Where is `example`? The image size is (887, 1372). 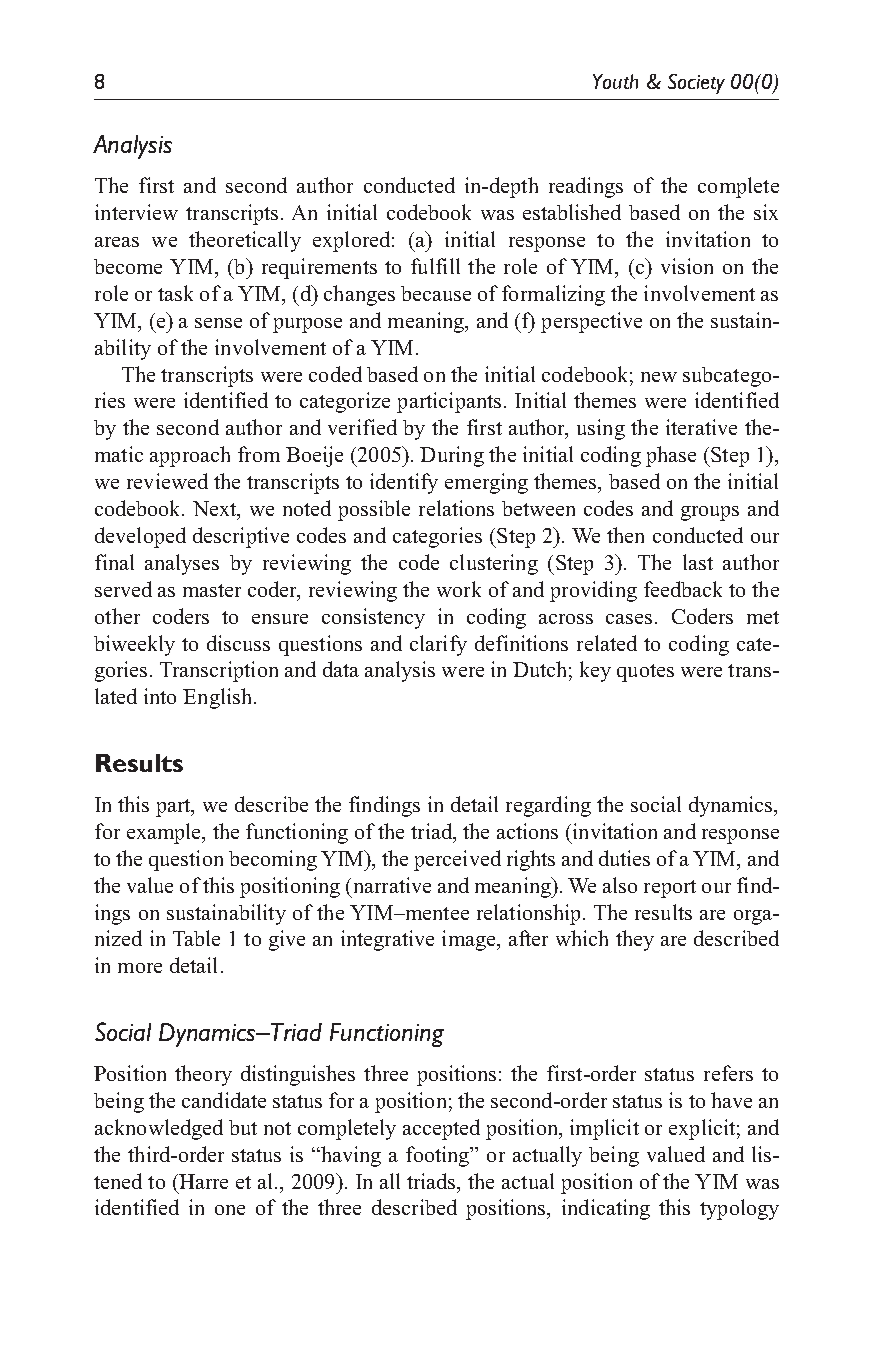
example is located at coordinates (165, 833).
